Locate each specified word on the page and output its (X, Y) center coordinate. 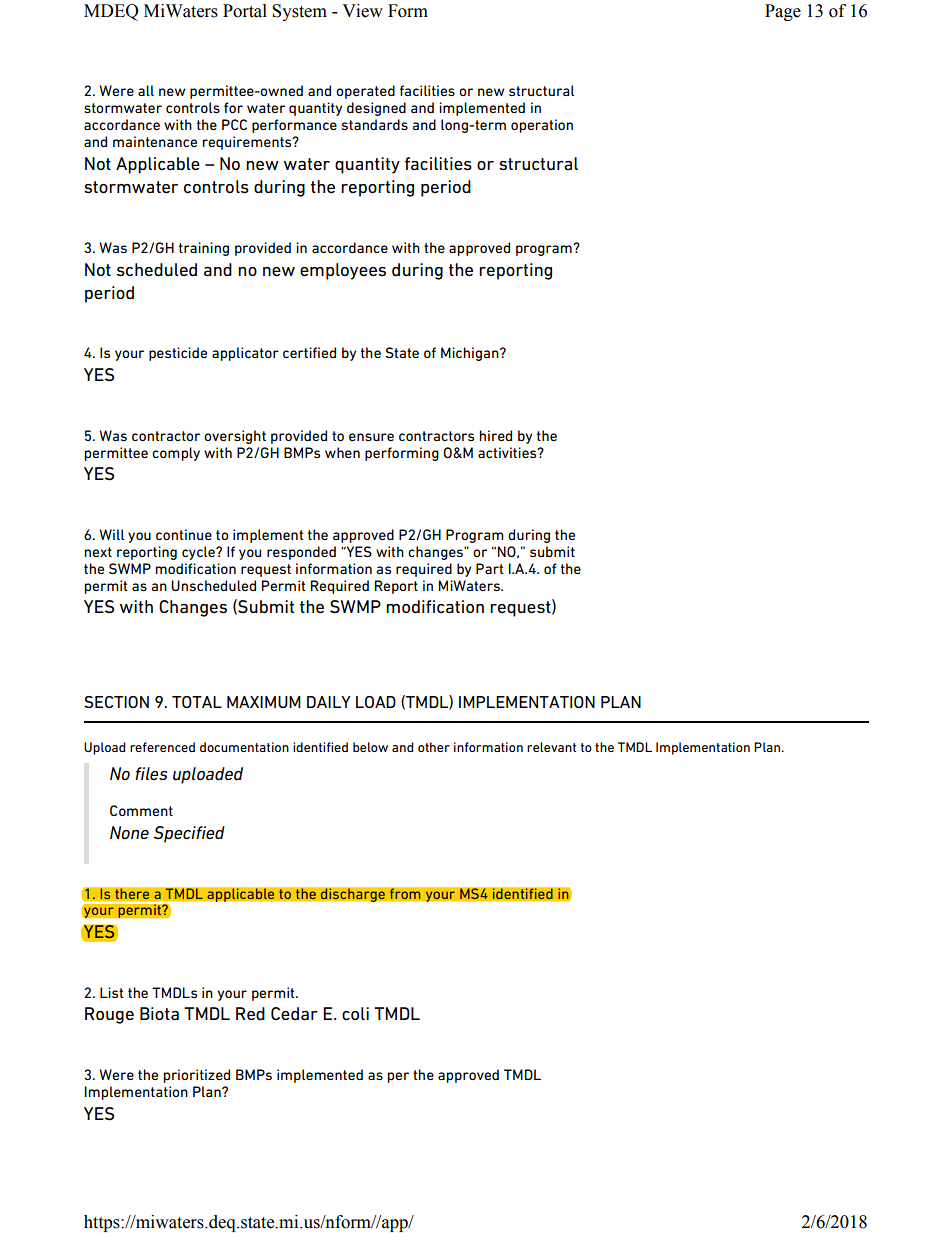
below (370, 747)
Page (783, 12)
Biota (159, 1014)
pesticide (178, 354)
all (146, 90)
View (362, 11)
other (434, 747)
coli (355, 1014)
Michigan (471, 354)
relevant (551, 747)
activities (508, 452)
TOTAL (197, 702)
